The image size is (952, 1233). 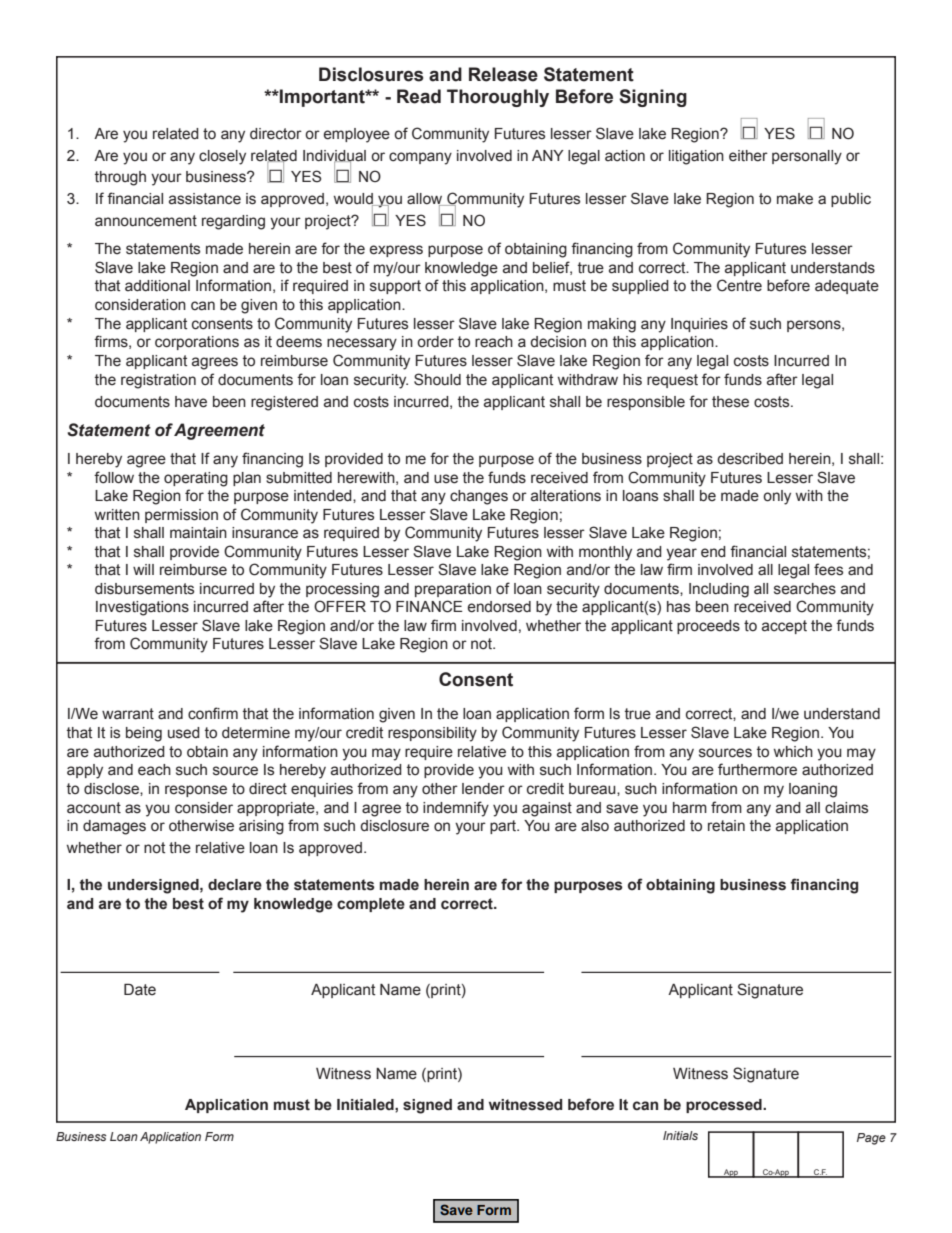 What do you see at coordinates (140, 989) in the screenshot?
I see `Date` at bounding box center [140, 989].
